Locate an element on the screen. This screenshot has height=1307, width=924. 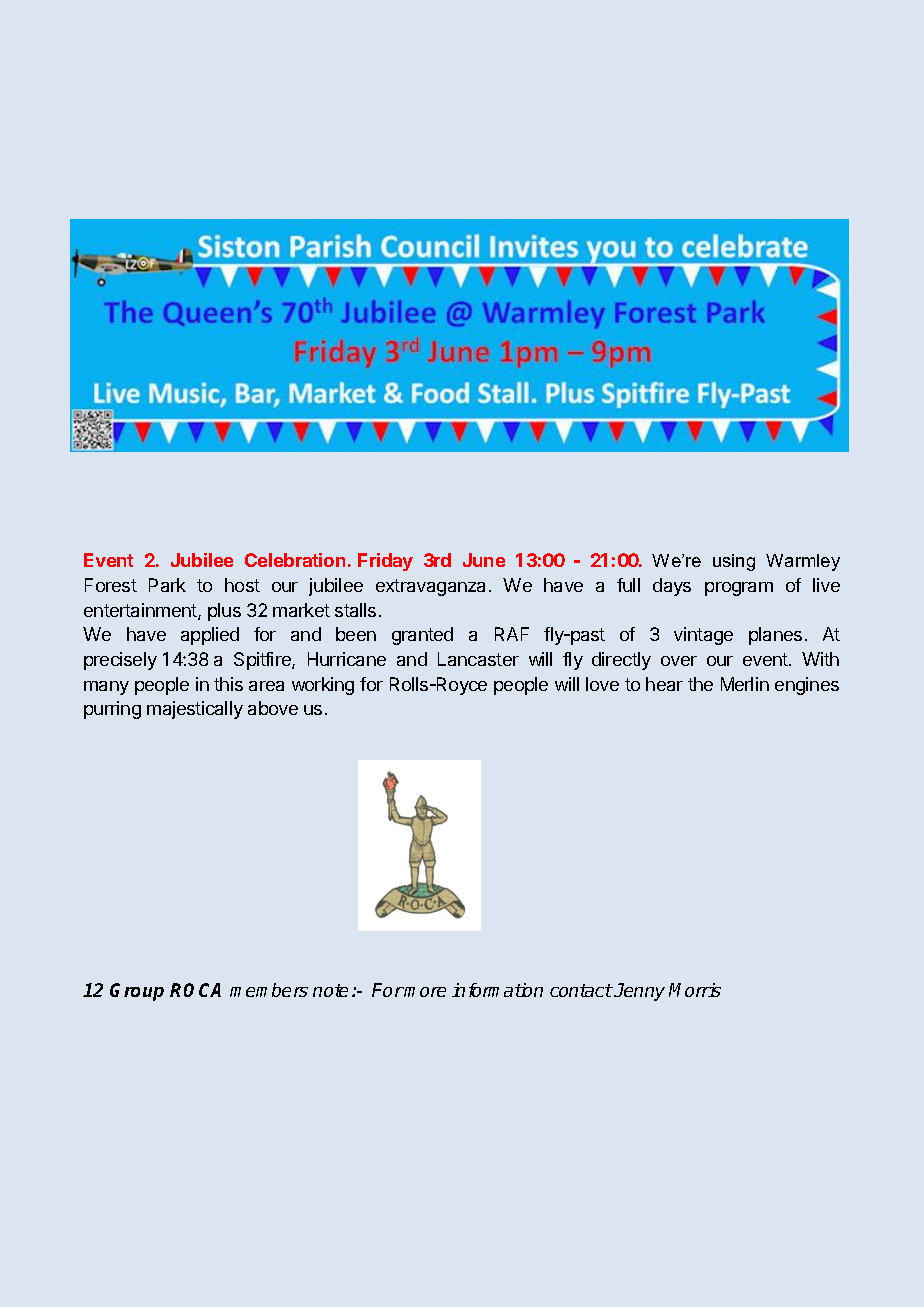
Morris is located at coordinates (695, 990).
